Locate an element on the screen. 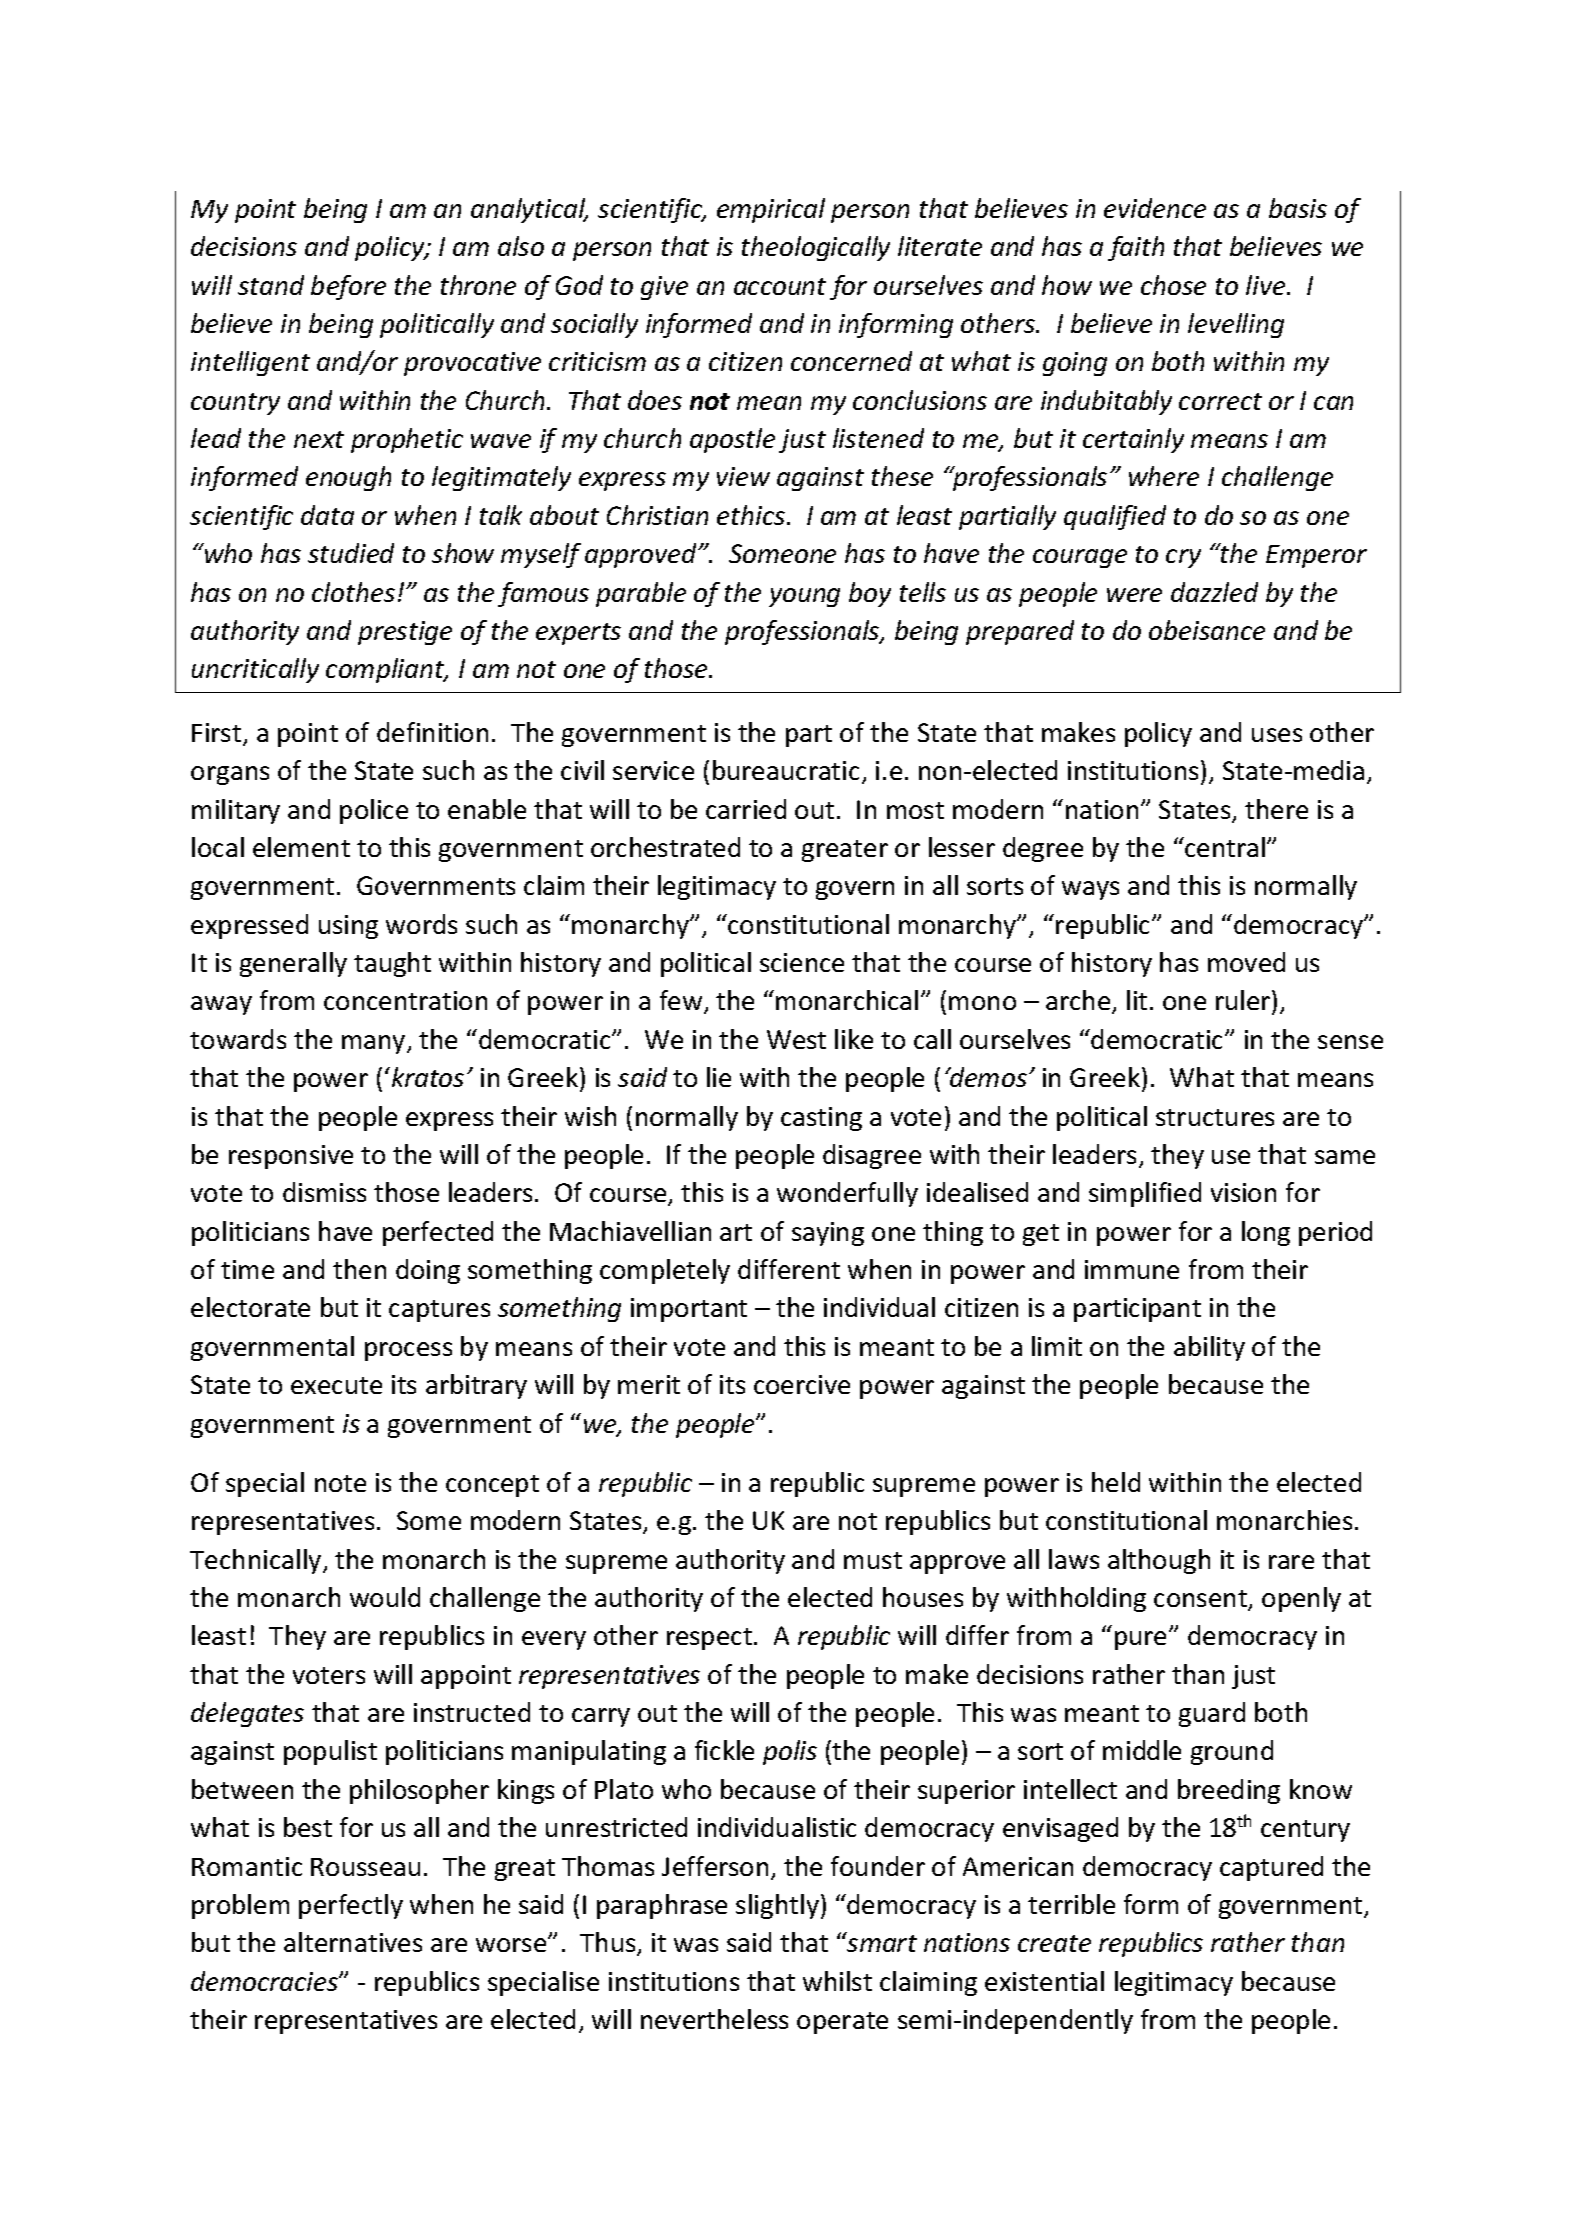 The image size is (1576, 2229). structures is located at coordinates (1215, 1117).
